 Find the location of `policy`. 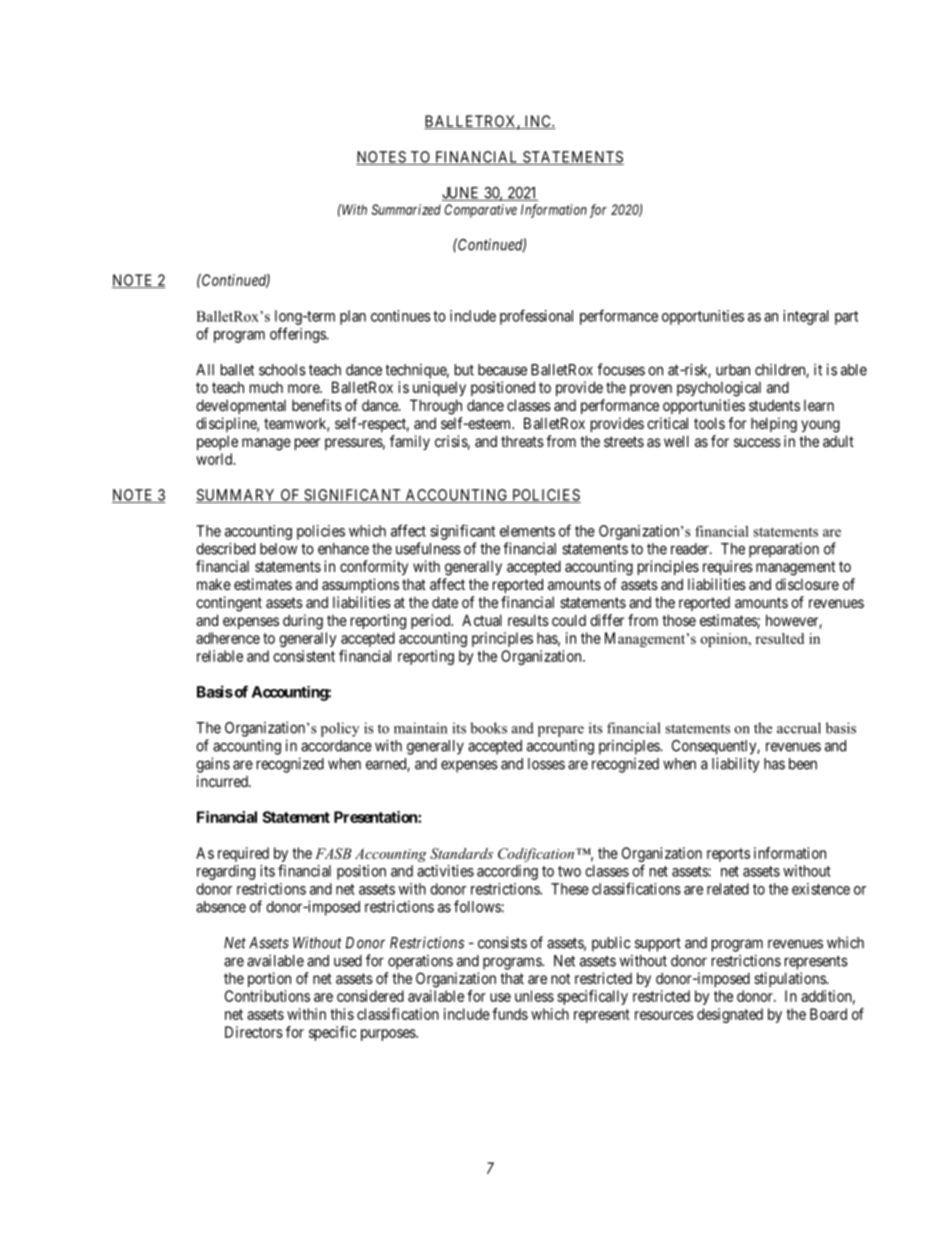

policy is located at coordinates (340, 729).
